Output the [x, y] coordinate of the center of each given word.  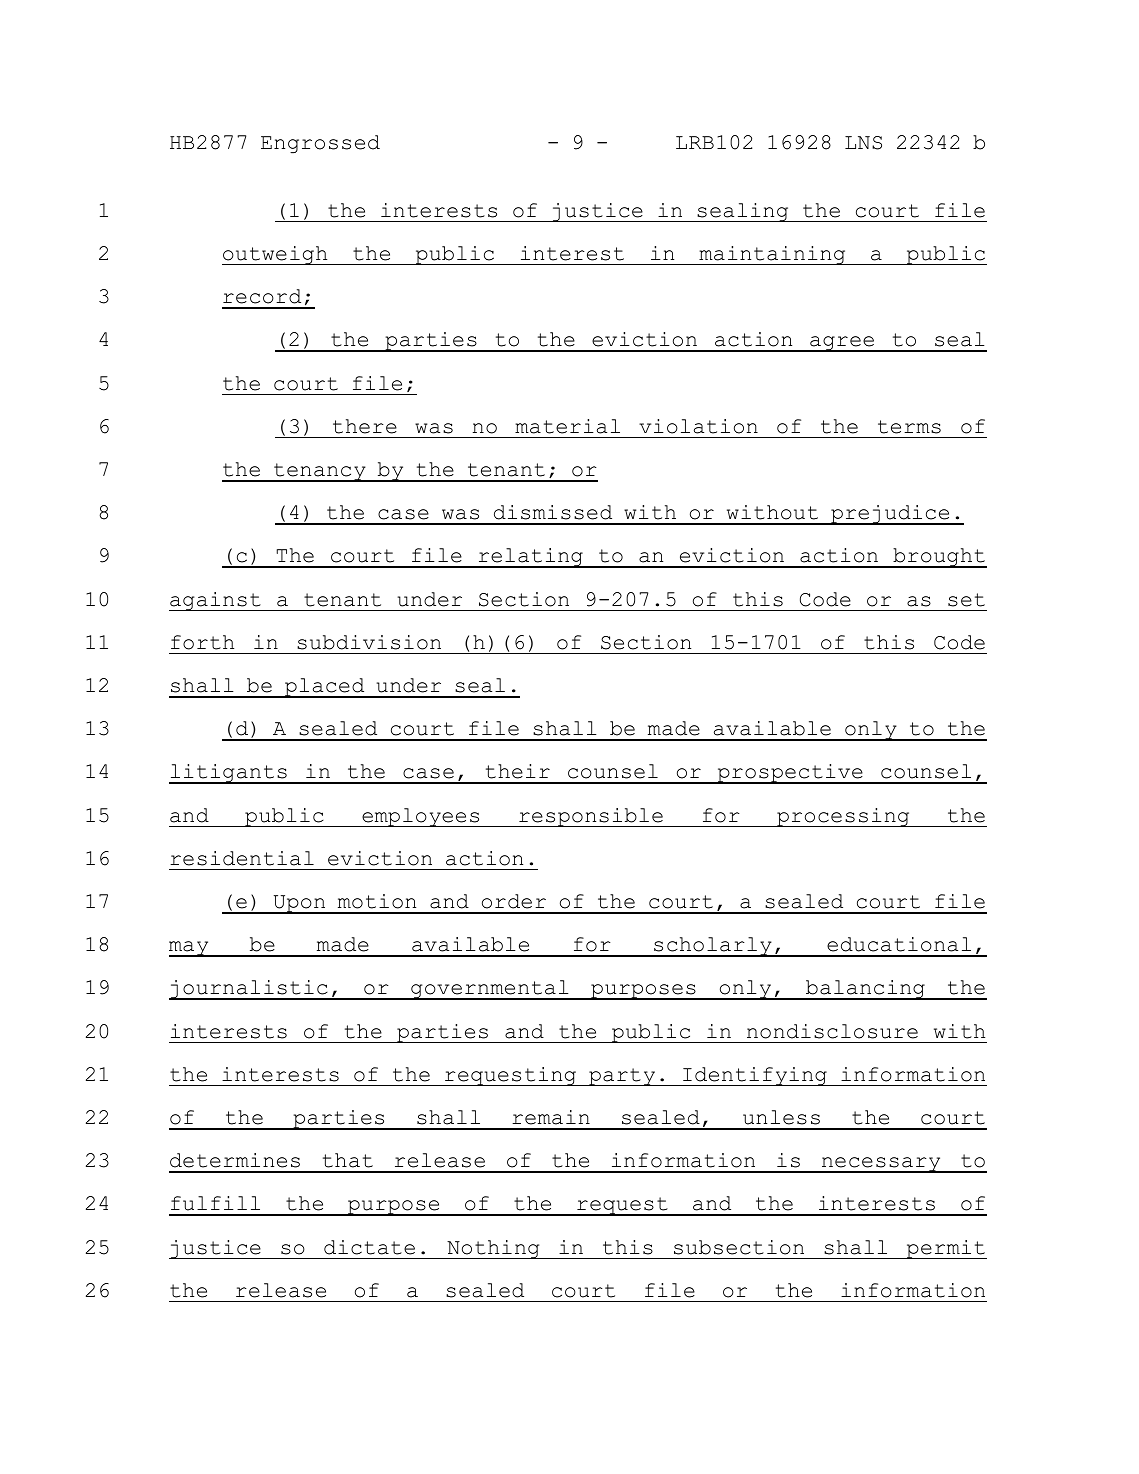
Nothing [493, 1249]
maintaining [772, 255]
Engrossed [320, 144]
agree [842, 344]
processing [843, 817]
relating [530, 558]
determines [235, 1160]
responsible [591, 817]
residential [242, 858]
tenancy [320, 472]
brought [939, 558]
